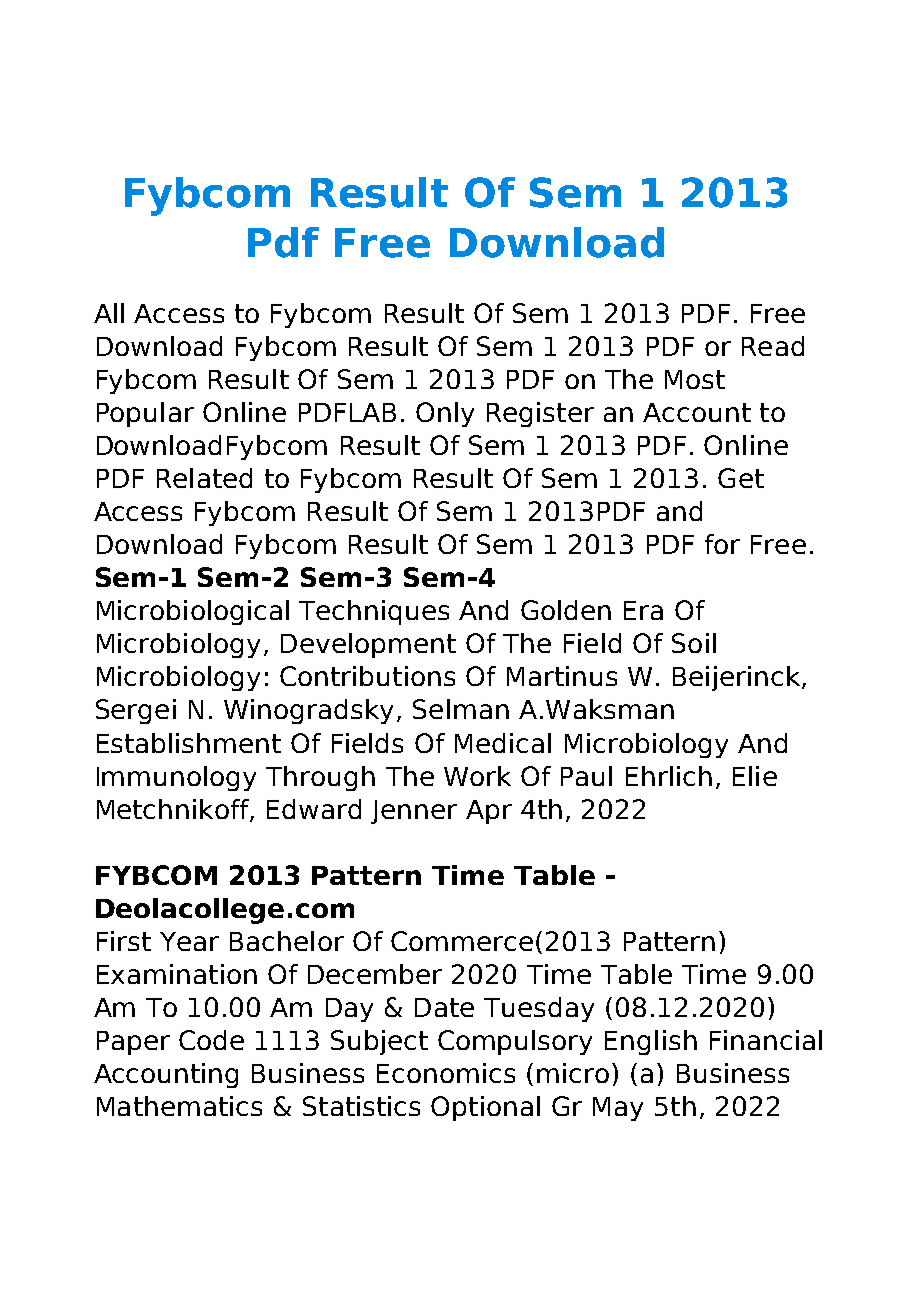 This screenshot has width=924, height=1311. Describe the element at coordinates (643, 610) in the screenshot. I see `Era` at that location.
